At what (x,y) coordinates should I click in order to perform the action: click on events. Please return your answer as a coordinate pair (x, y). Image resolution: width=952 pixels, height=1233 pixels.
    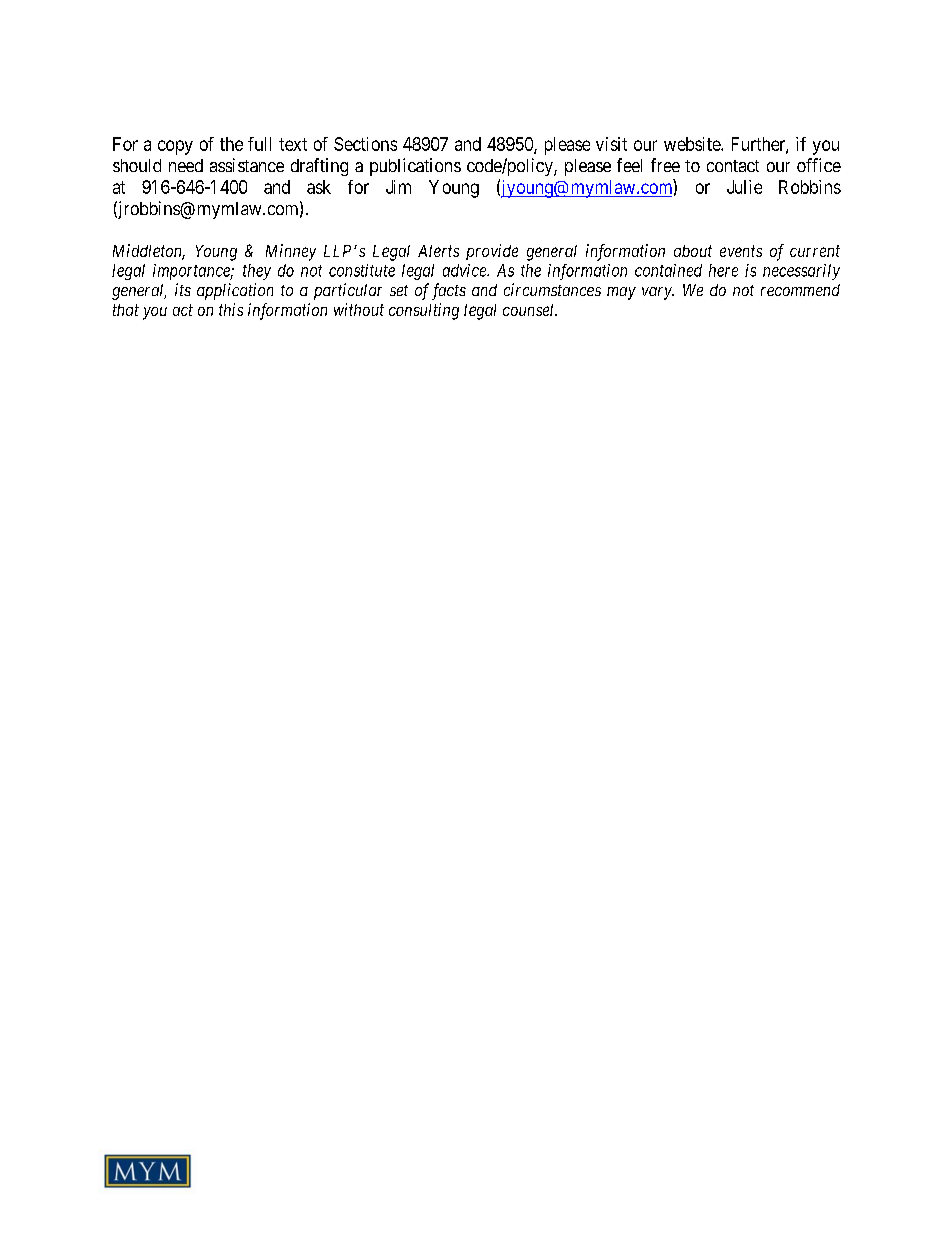
    Looking at the image, I should click on (741, 251).
